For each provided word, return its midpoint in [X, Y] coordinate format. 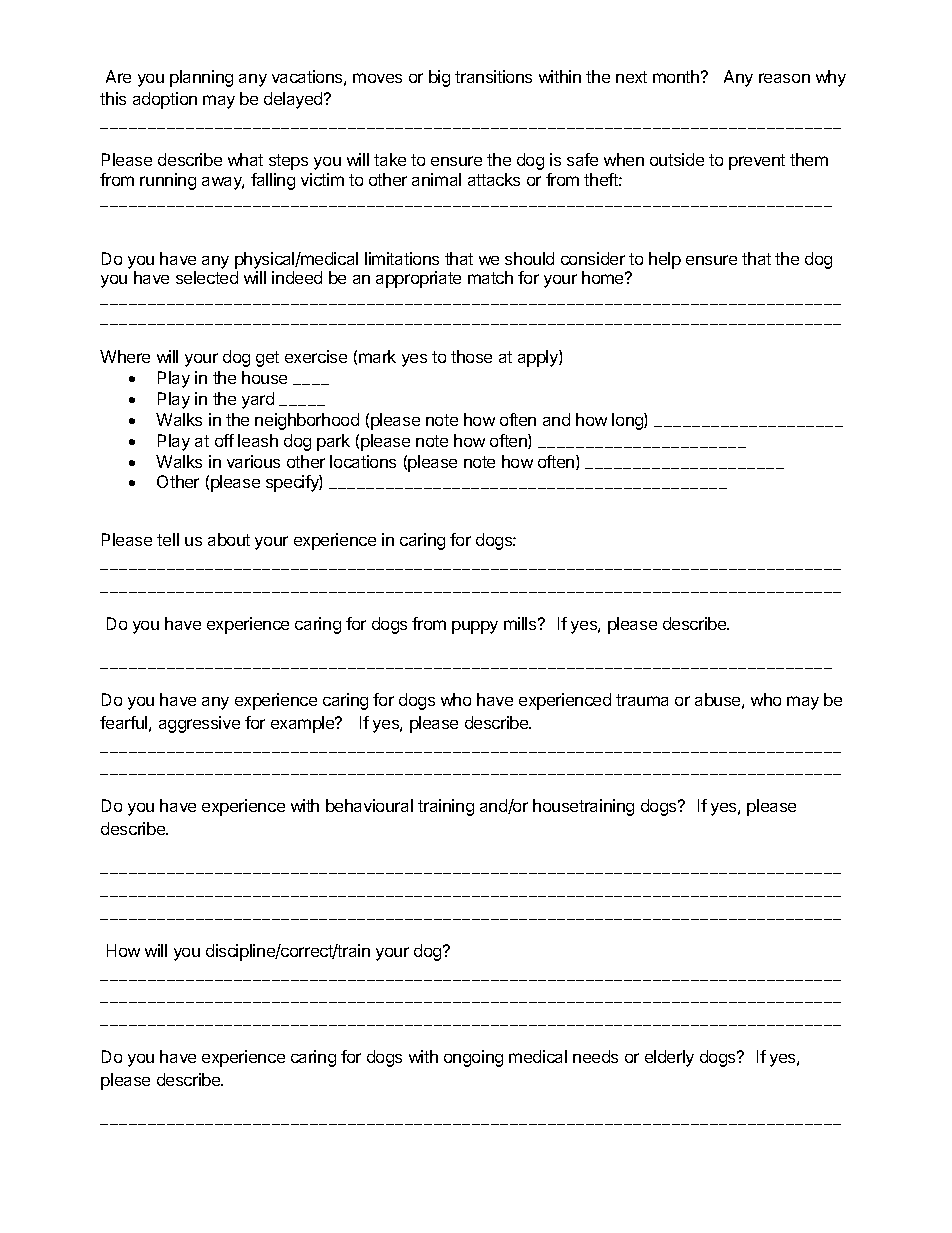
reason [784, 78]
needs [595, 1056]
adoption [165, 100]
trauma [642, 700]
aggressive [199, 724]
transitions [493, 76]
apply [539, 358]
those [471, 356]
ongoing [473, 1058]
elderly [669, 1058]
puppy [475, 627]
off [224, 440]
